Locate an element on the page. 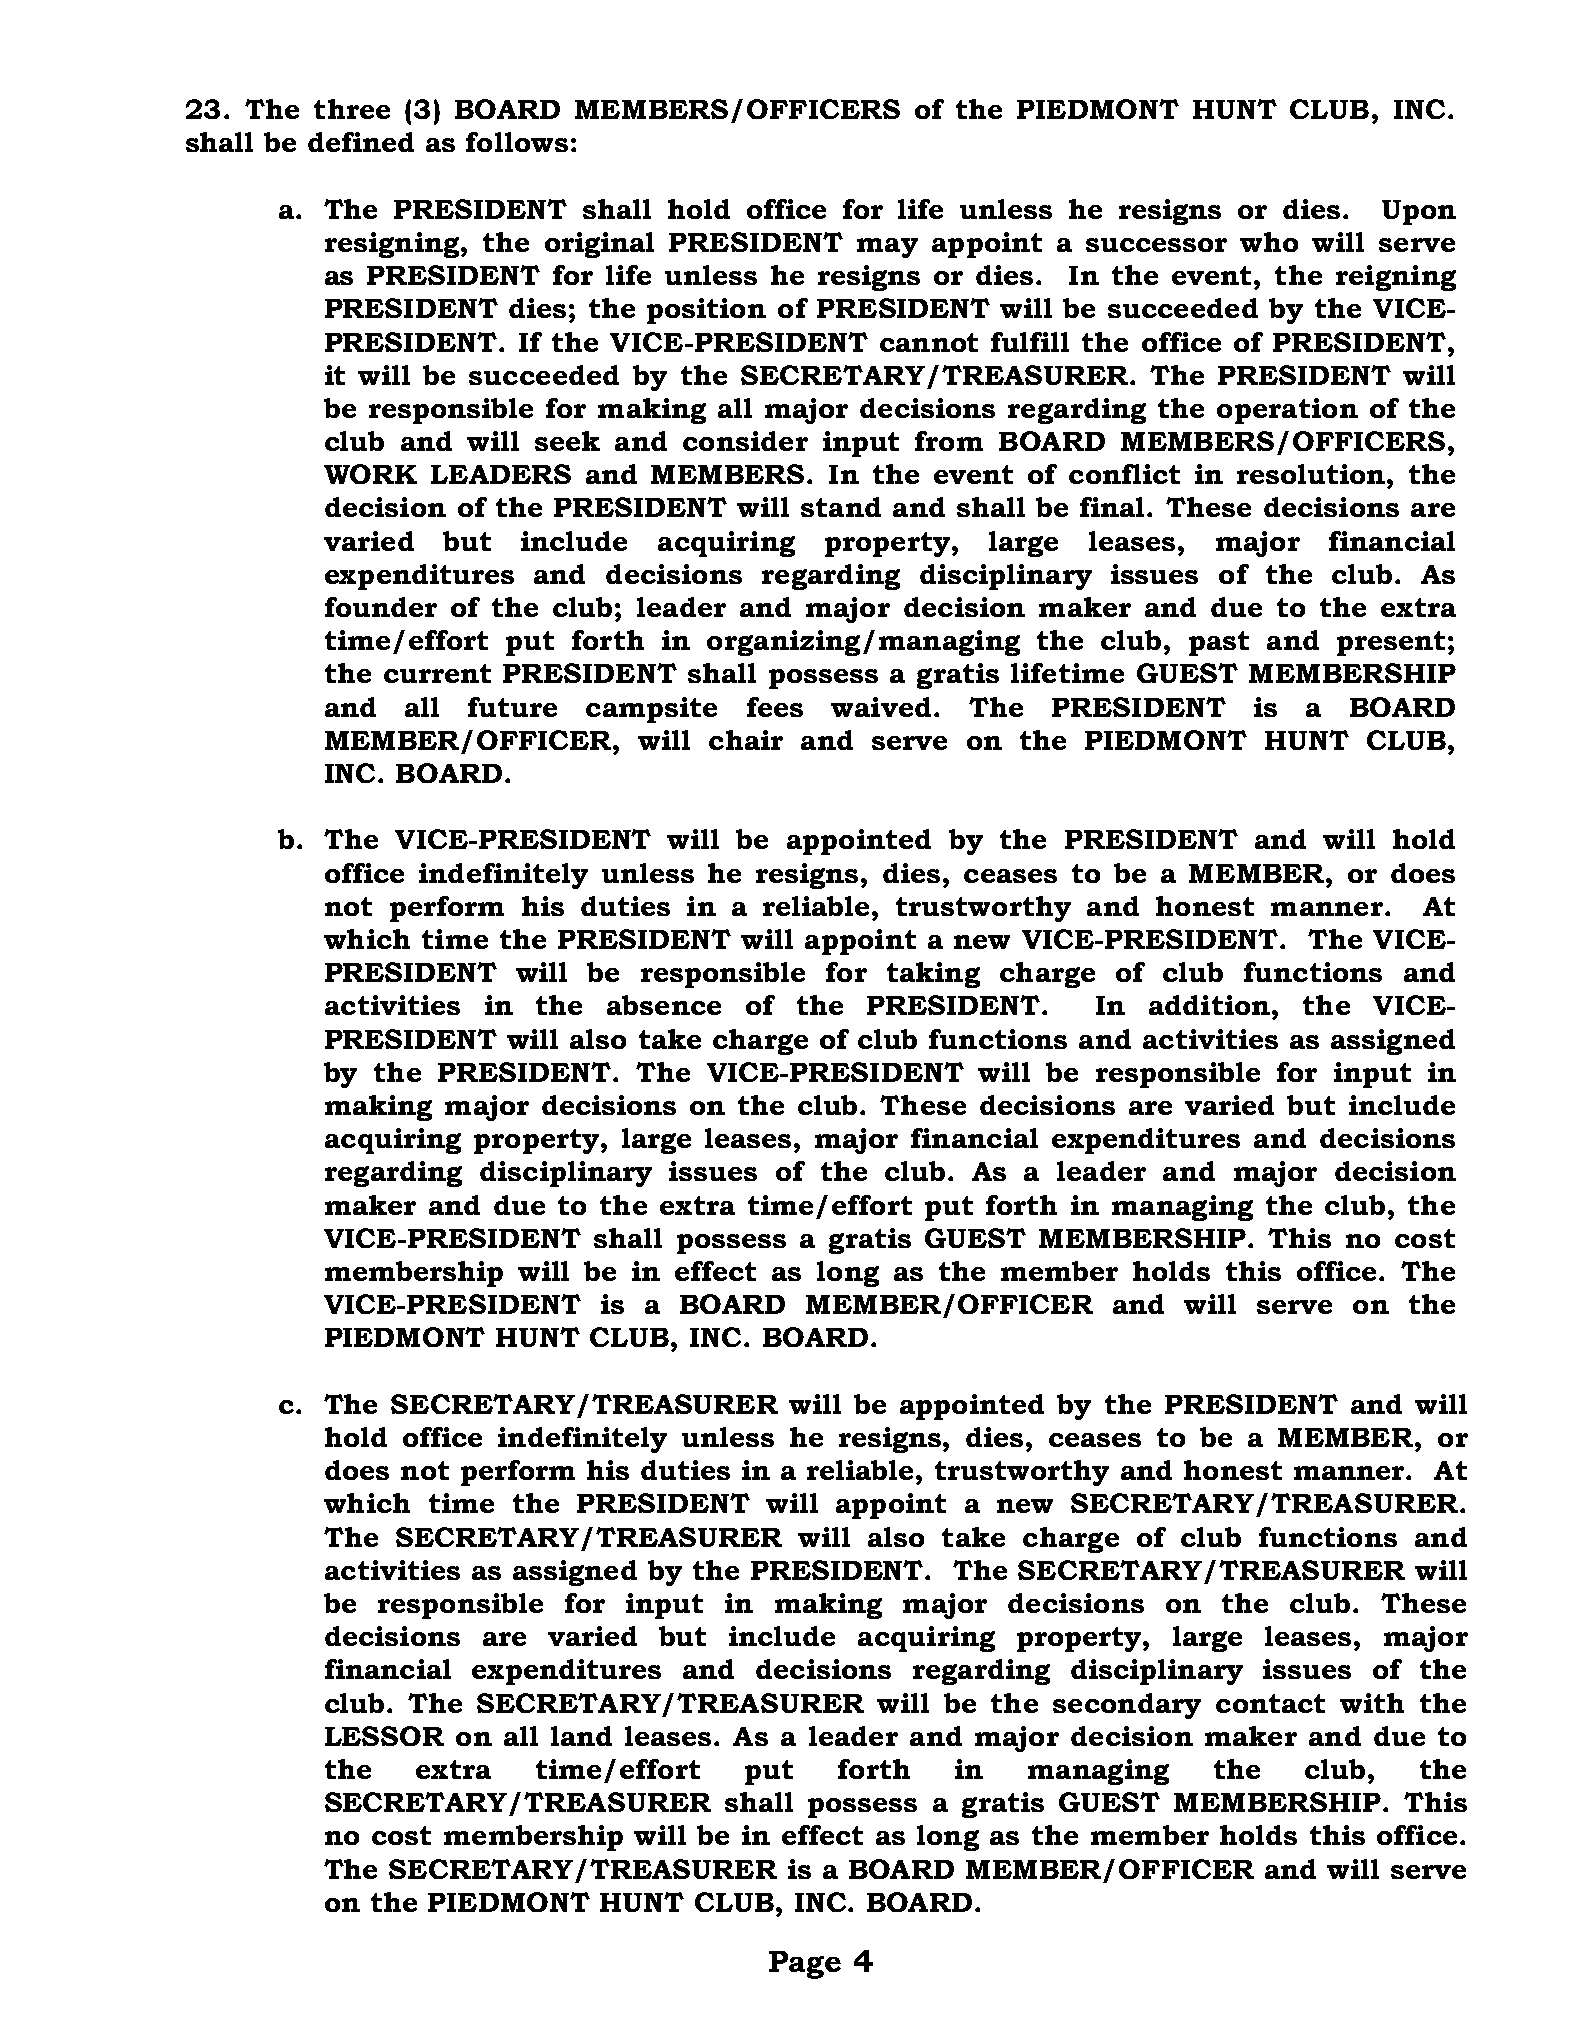 The width and height of the page is (1573, 2036). land is located at coordinates (581, 1736).
